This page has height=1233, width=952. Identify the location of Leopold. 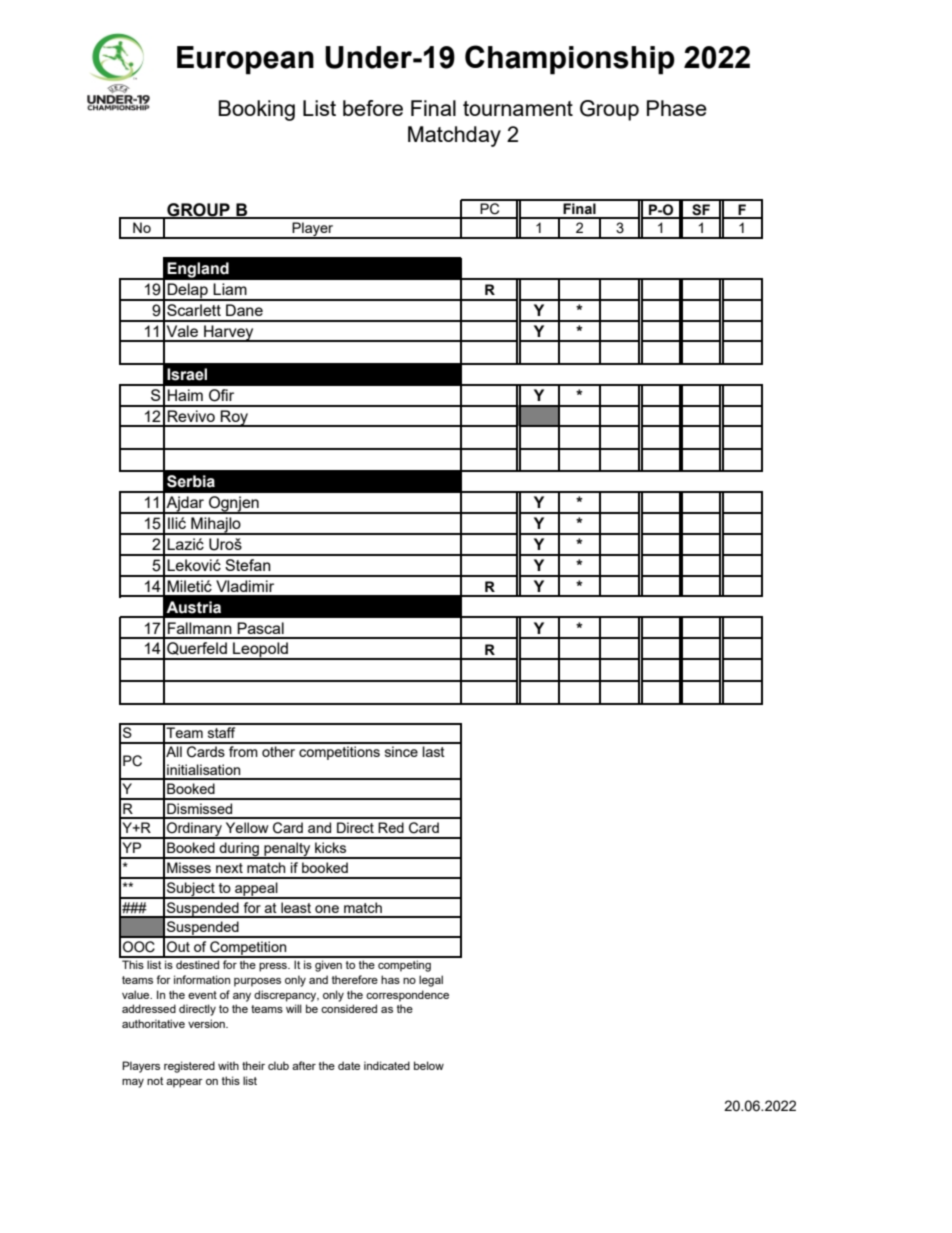
(260, 651).
